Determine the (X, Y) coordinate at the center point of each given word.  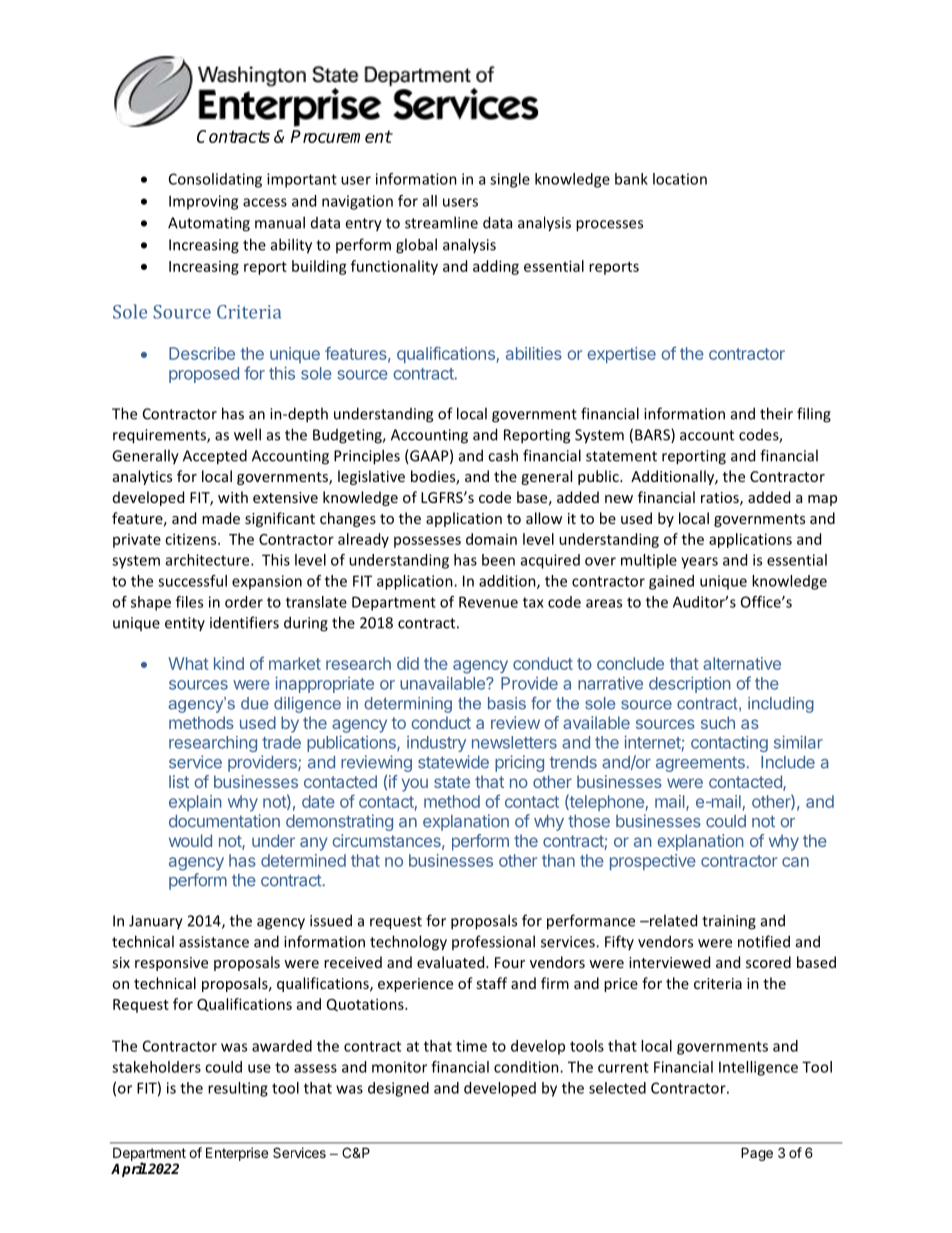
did (408, 663)
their (776, 413)
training (729, 922)
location (680, 179)
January (156, 922)
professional (493, 942)
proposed (204, 375)
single (510, 180)
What (188, 663)
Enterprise (237, 1154)
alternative (742, 663)
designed (398, 1089)
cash (503, 455)
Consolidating (215, 180)
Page (757, 1154)
